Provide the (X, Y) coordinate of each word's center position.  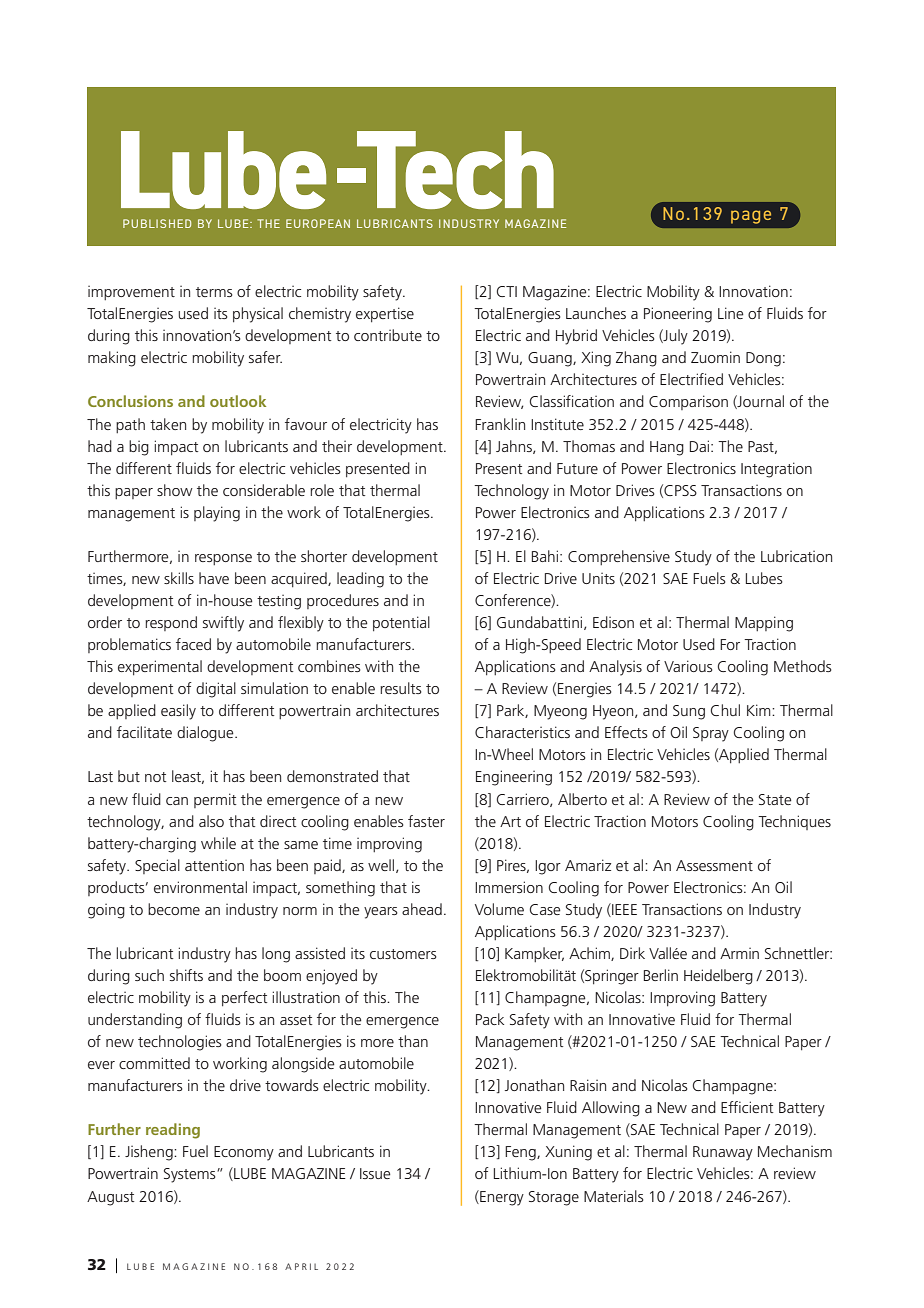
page (751, 217)
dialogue (206, 734)
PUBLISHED (157, 223)
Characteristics (522, 732)
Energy (501, 1198)
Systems (191, 1175)
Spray (711, 734)
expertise (385, 314)
